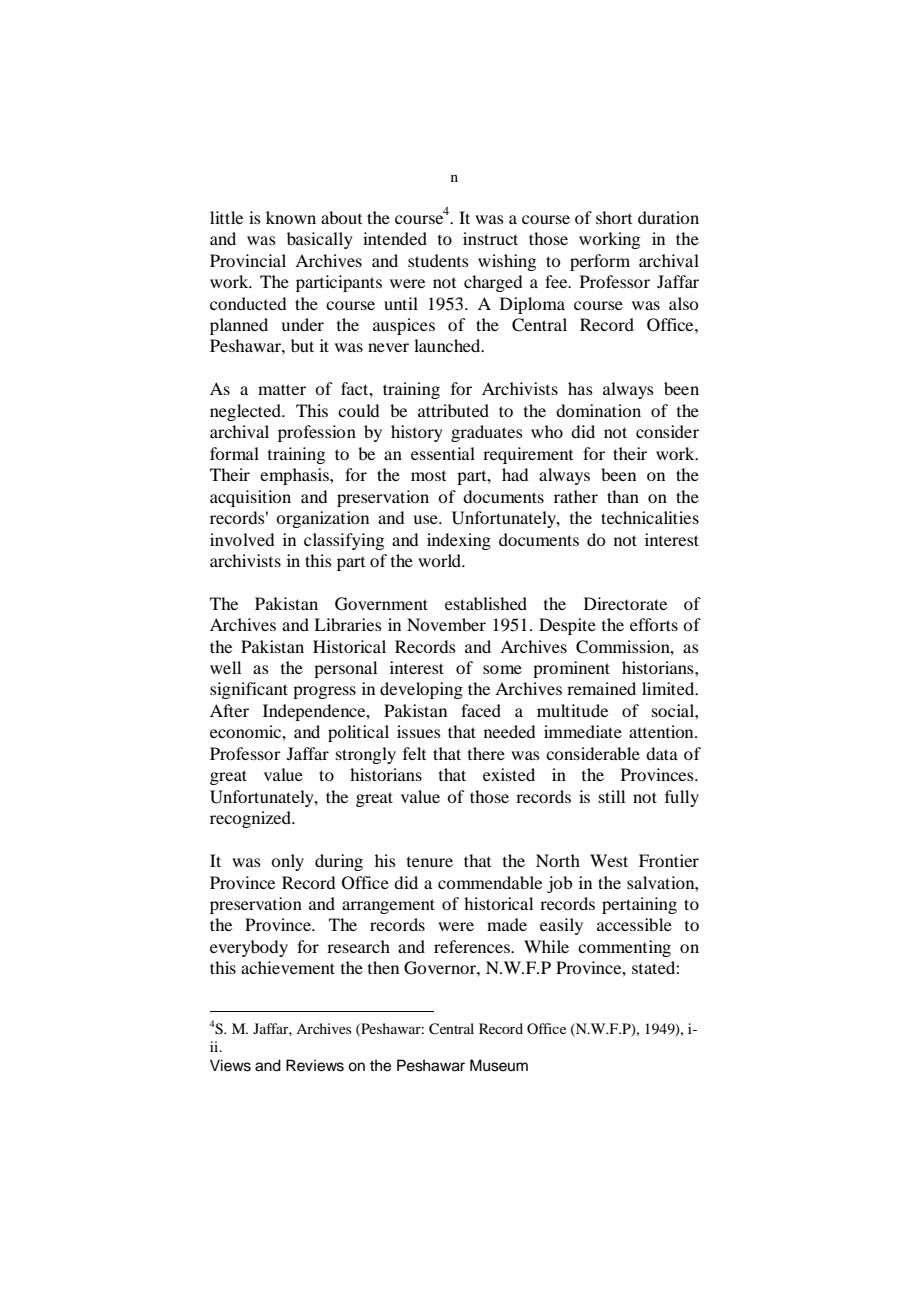 Image resolution: width=924 pixels, height=1308 pixels. What do you see at coordinates (654, 624) in the document?
I see `efforts` at bounding box center [654, 624].
